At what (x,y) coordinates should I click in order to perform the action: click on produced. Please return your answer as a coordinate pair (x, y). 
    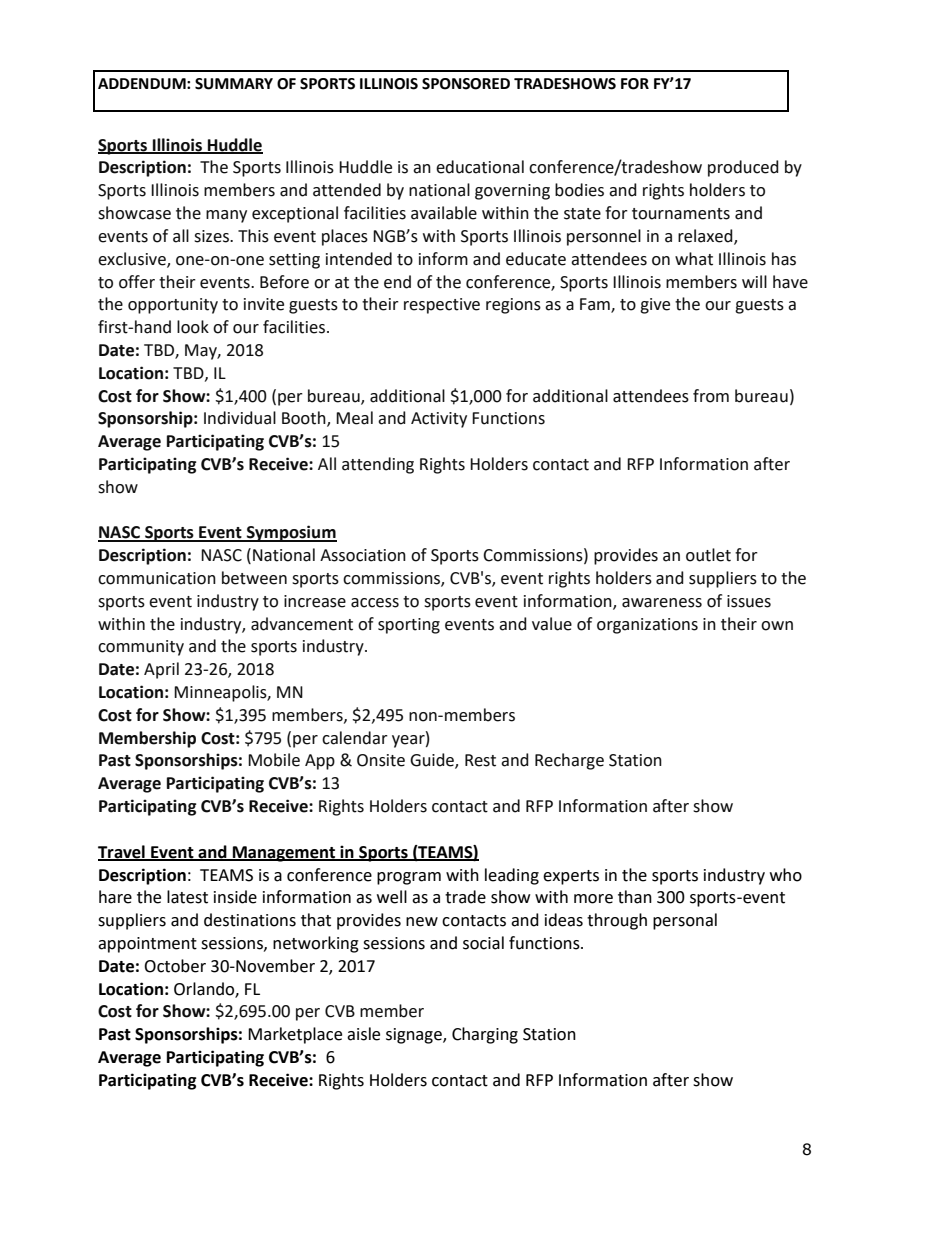
    Looking at the image, I should click on (743, 168).
